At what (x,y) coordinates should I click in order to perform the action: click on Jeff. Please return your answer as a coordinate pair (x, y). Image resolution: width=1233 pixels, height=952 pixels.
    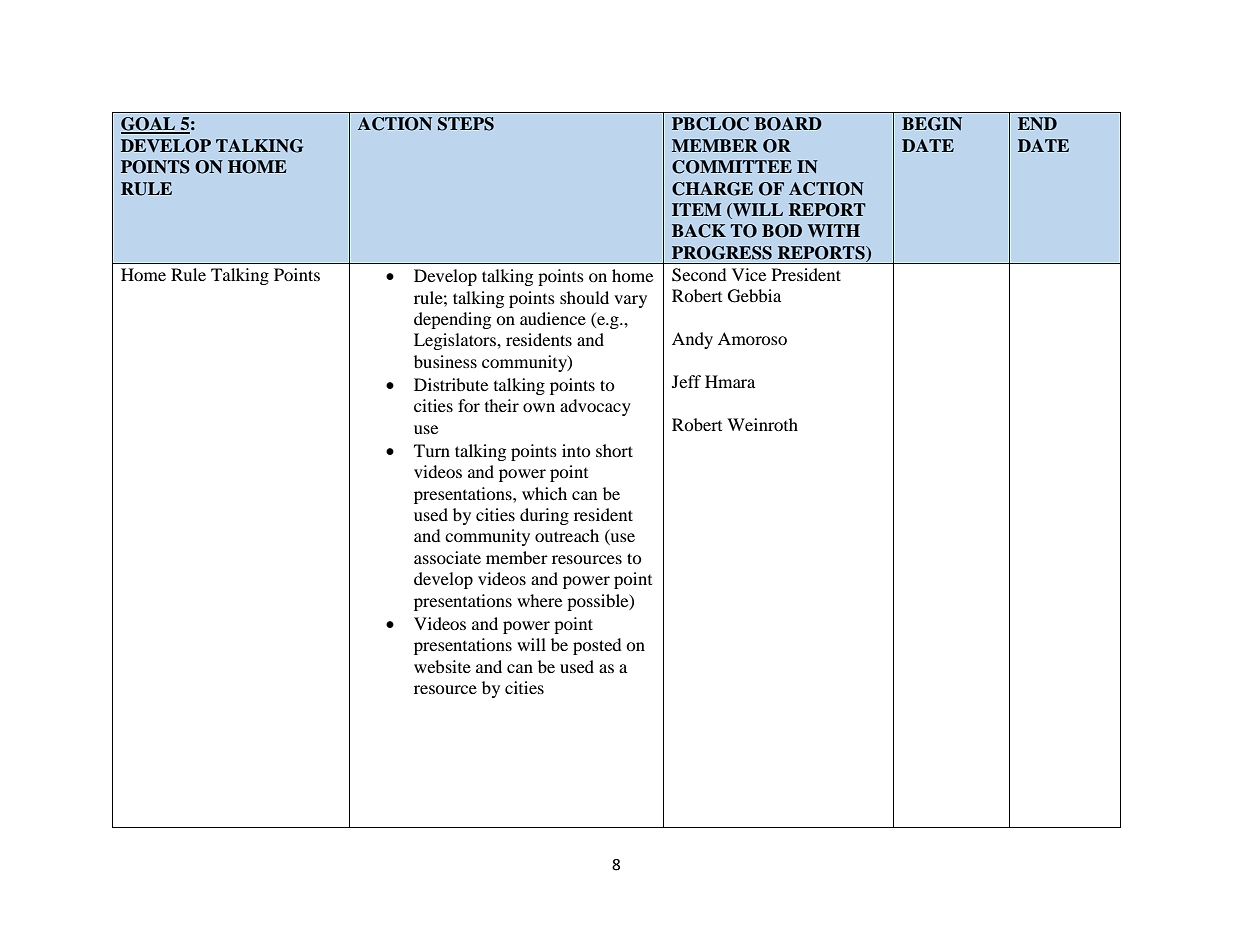
    Looking at the image, I should click on (686, 381).
